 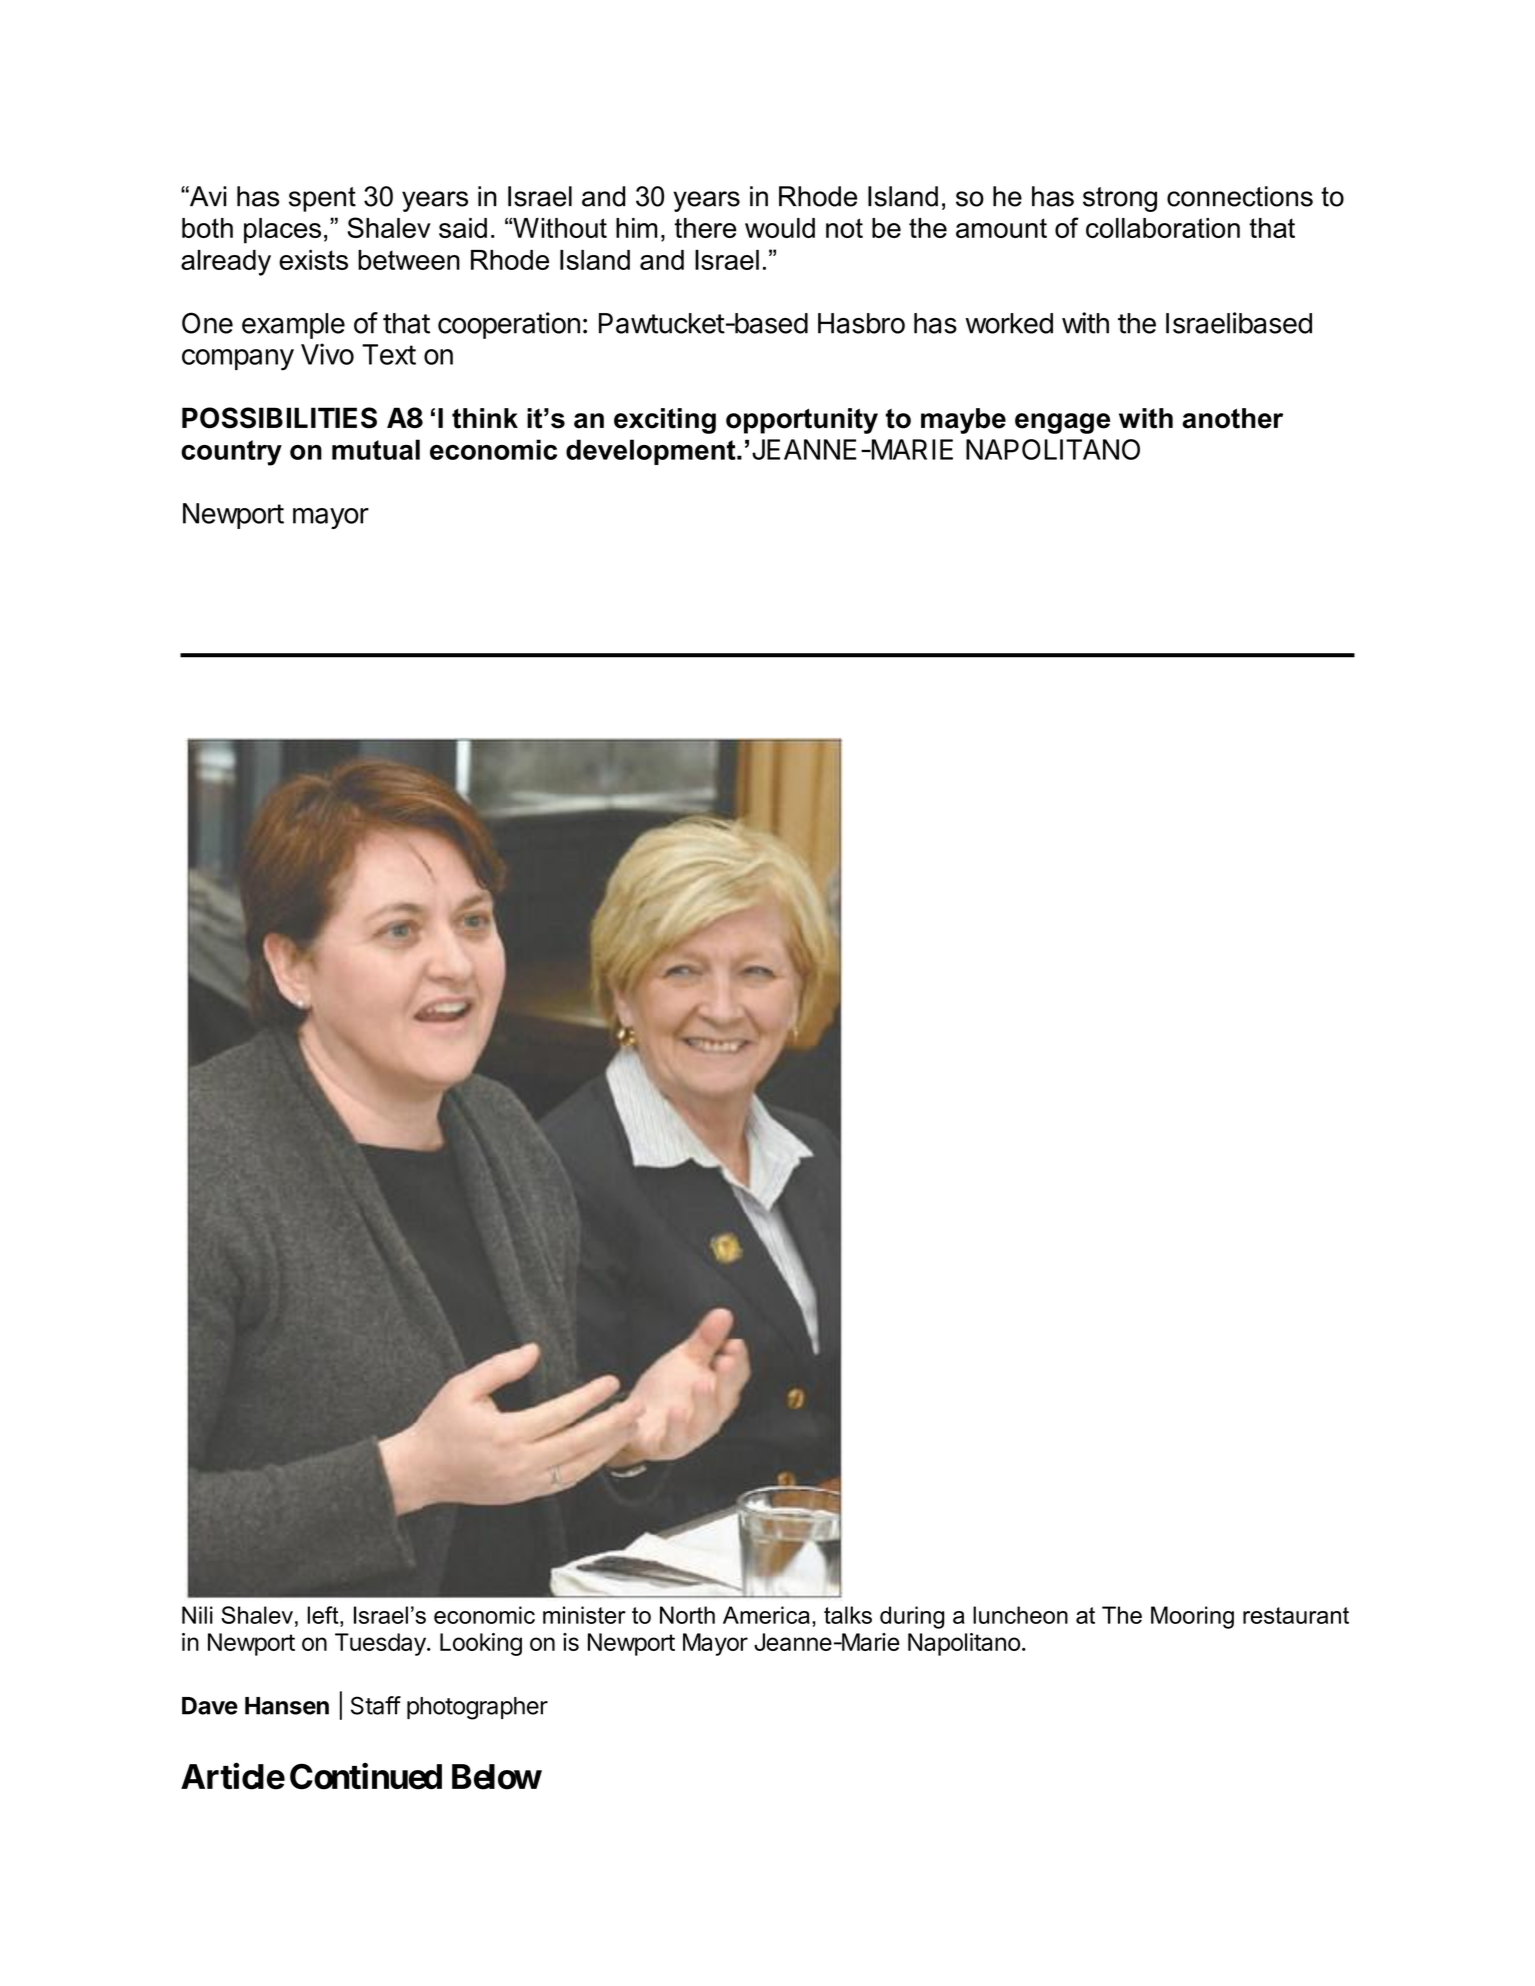 I want to click on exists, so click(x=313, y=260).
